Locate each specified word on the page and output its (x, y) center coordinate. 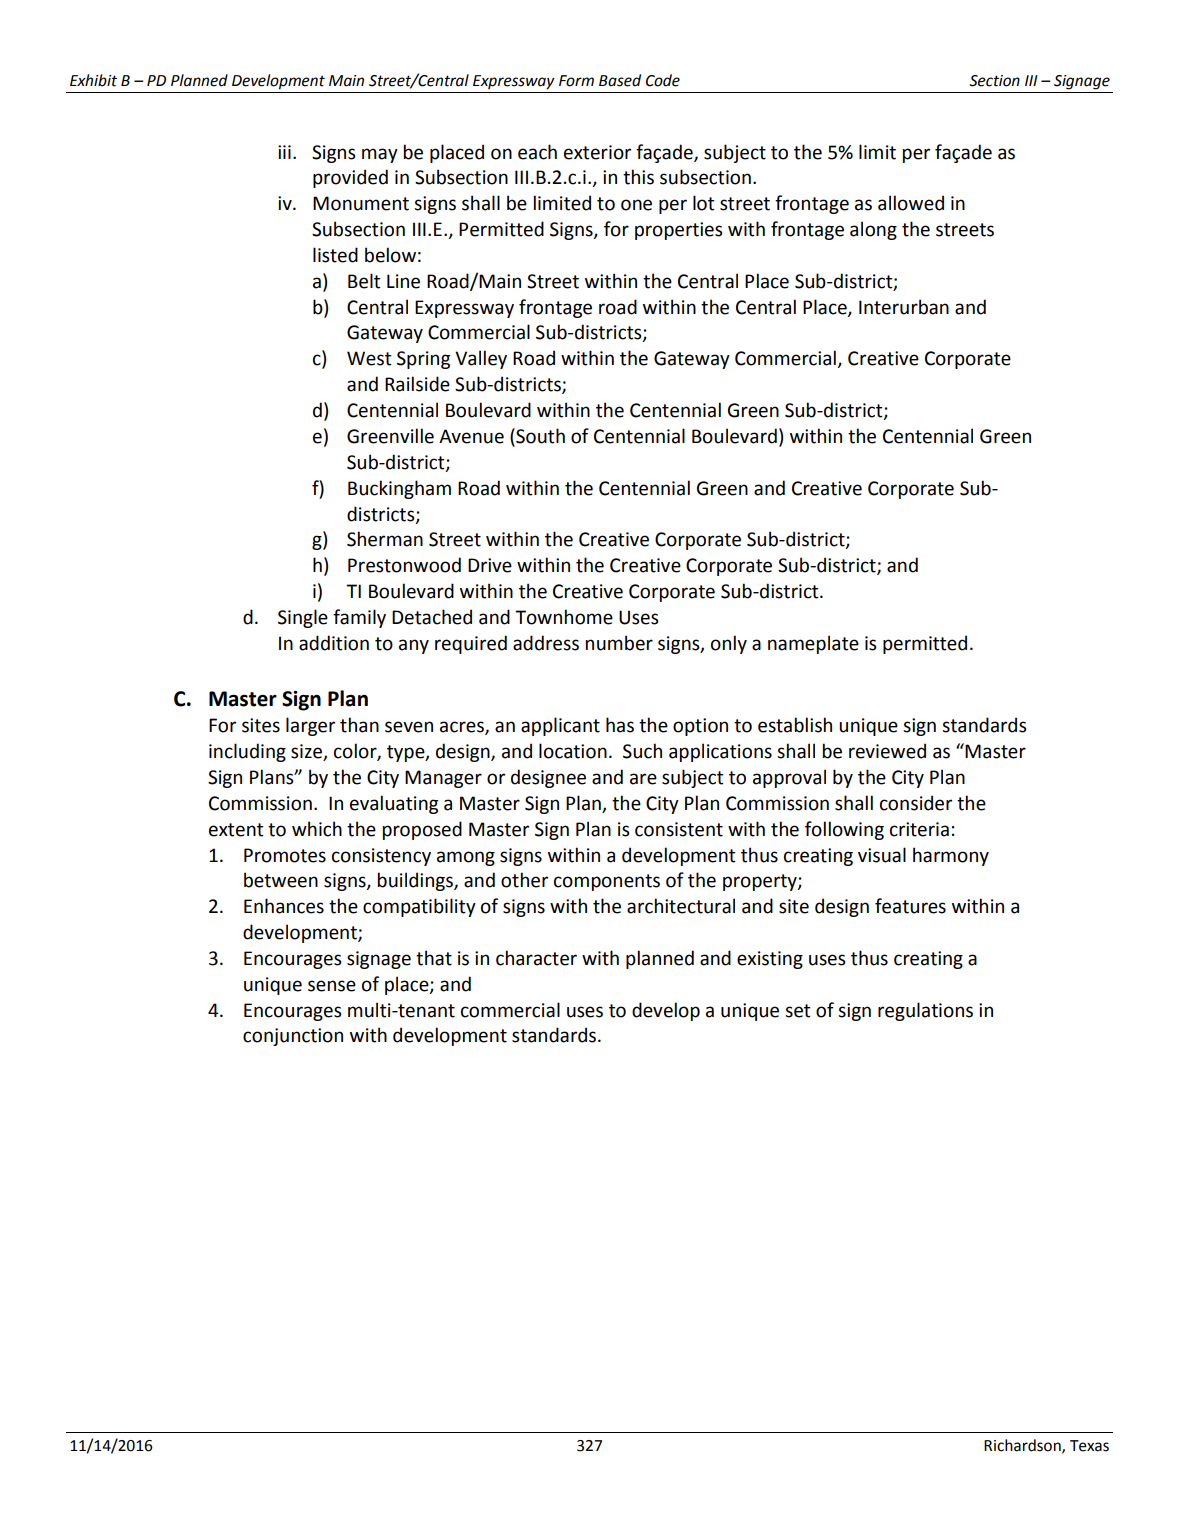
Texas (1089, 1446)
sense (332, 986)
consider (916, 803)
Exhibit (93, 80)
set (798, 1011)
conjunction (293, 1037)
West (369, 358)
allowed (911, 203)
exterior (597, 152)
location (573, 751)
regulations (925, 1011)
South (539, 437)
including (247, 752)
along (873, 230)
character (536, 958)
